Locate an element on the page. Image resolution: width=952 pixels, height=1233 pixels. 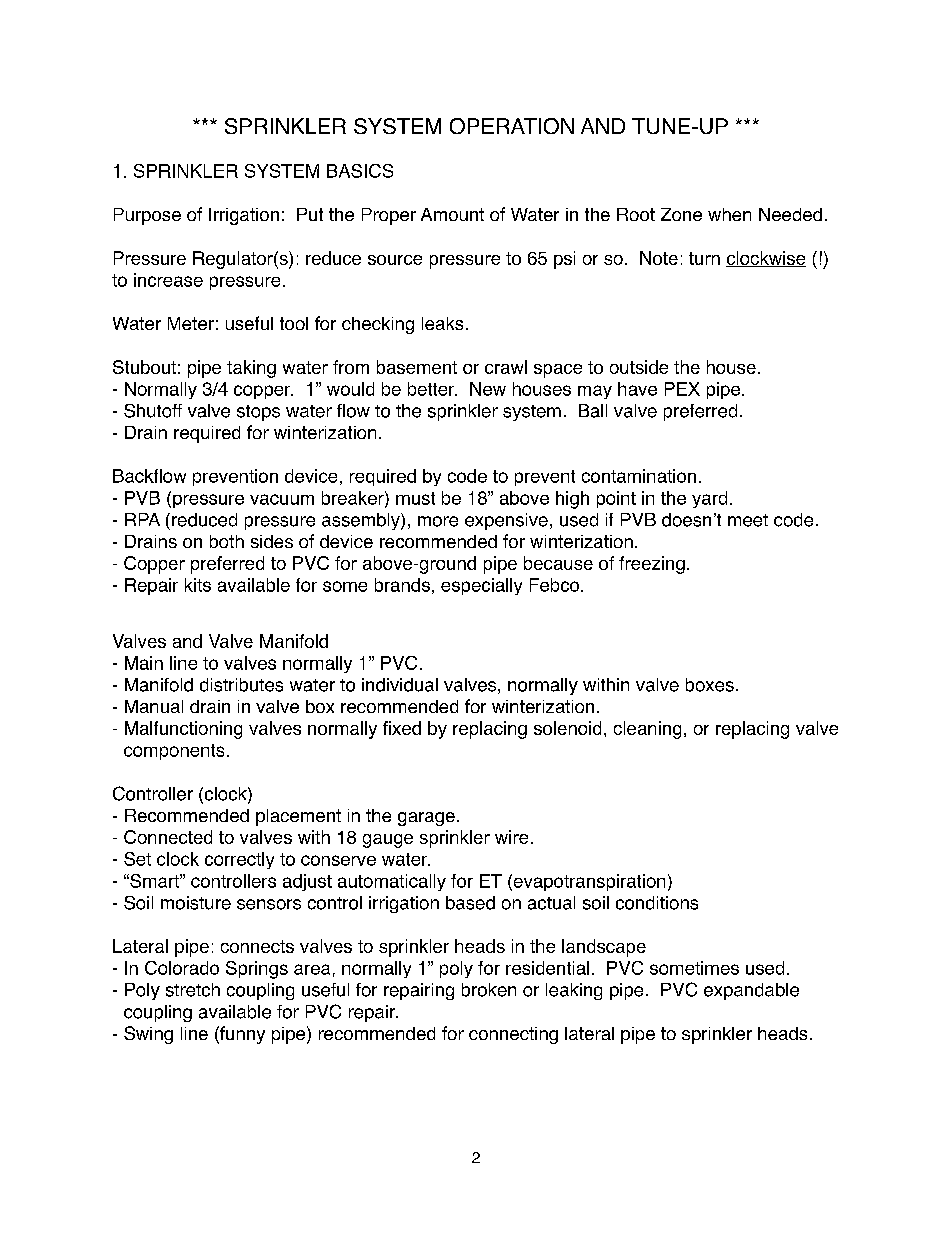
broken is located at coordinates (489, 990).
